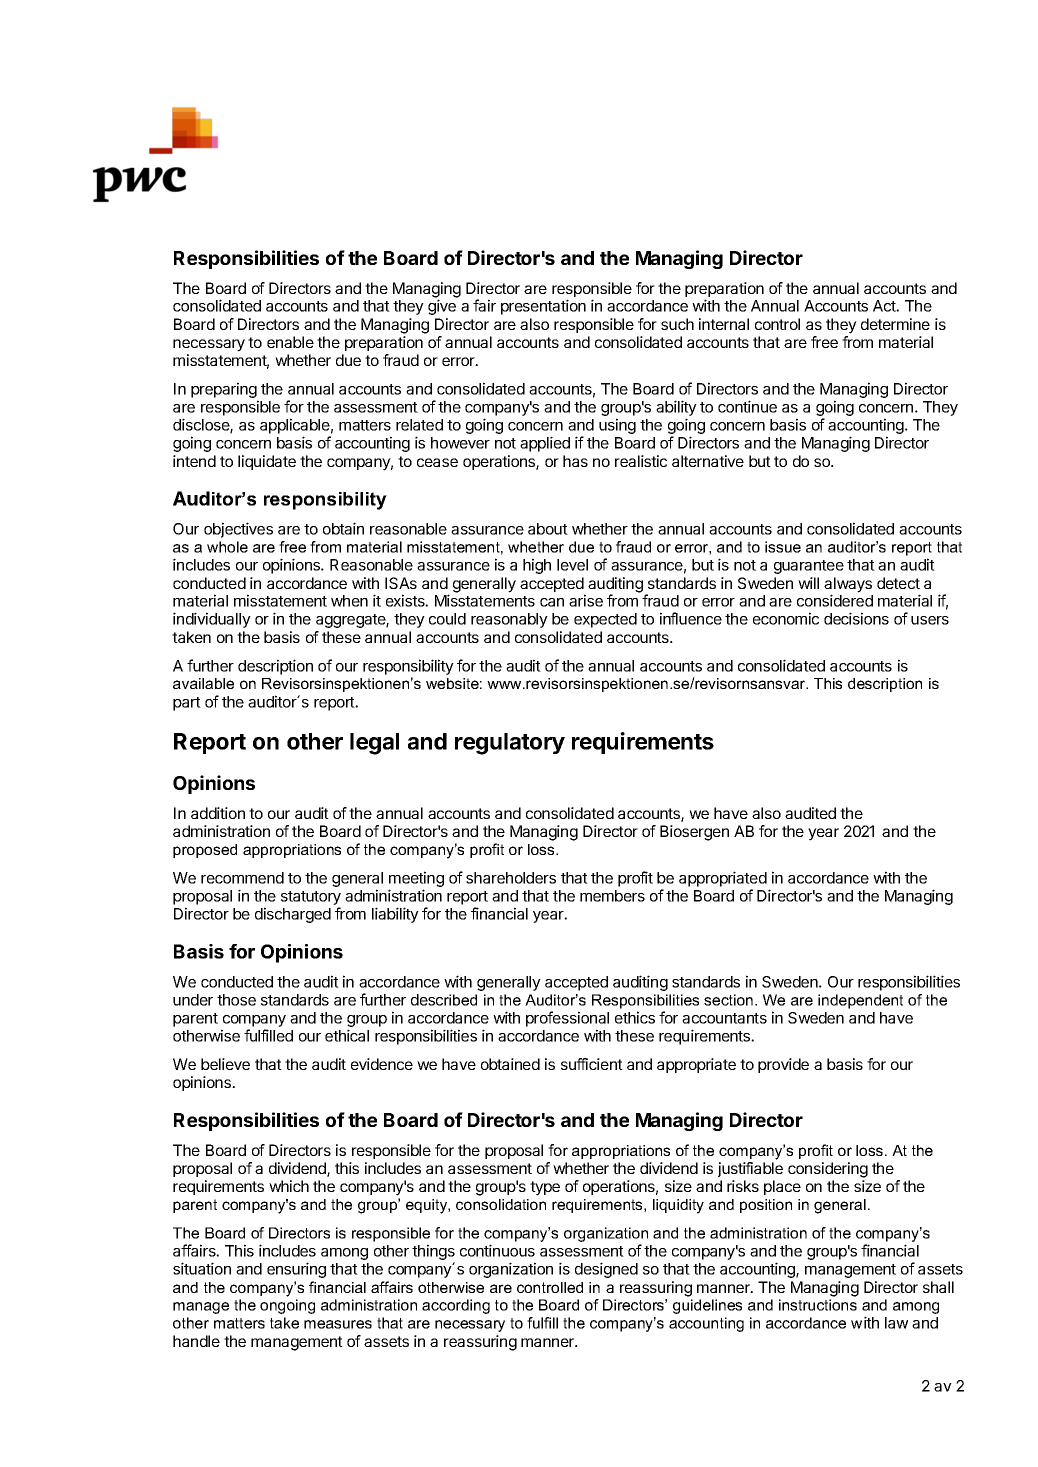 The image size is (1038, 1467). What do you see at coordinates (818, 1305) in the screenshot?
I see `instructions` at bounding box center [818, 1305].
